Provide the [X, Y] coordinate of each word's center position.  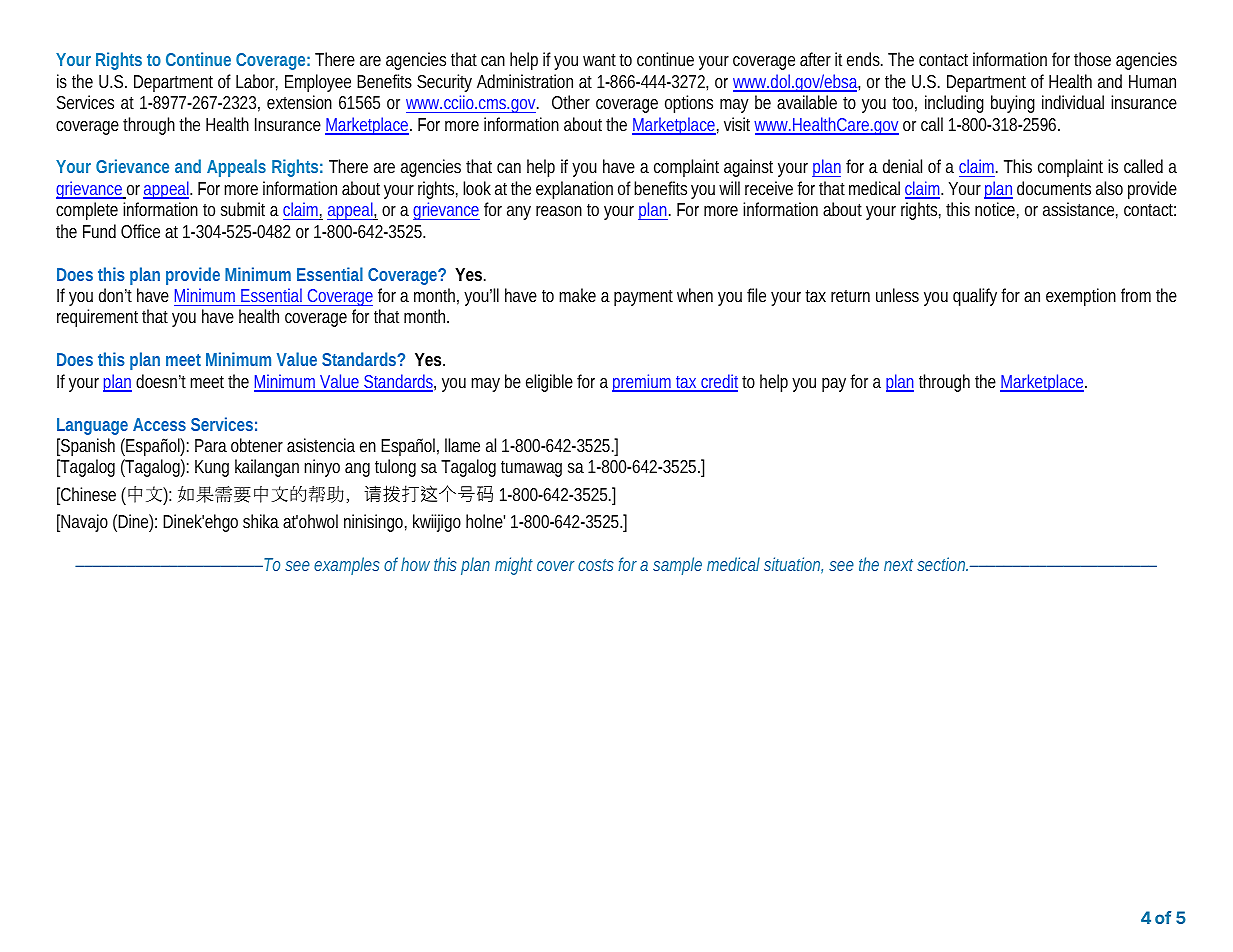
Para [211, 445]
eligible [549, 383]
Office [140, 231]
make [577, 295]
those [1092, 59]
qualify [975, 297]
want [601, 60]
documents [1054, 188]
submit [243, 209]
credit [721, 382]
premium [644, 383]
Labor [257, 82]
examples [347, 566]
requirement [100, 318]
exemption [1081, 297]
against [748, 168]
